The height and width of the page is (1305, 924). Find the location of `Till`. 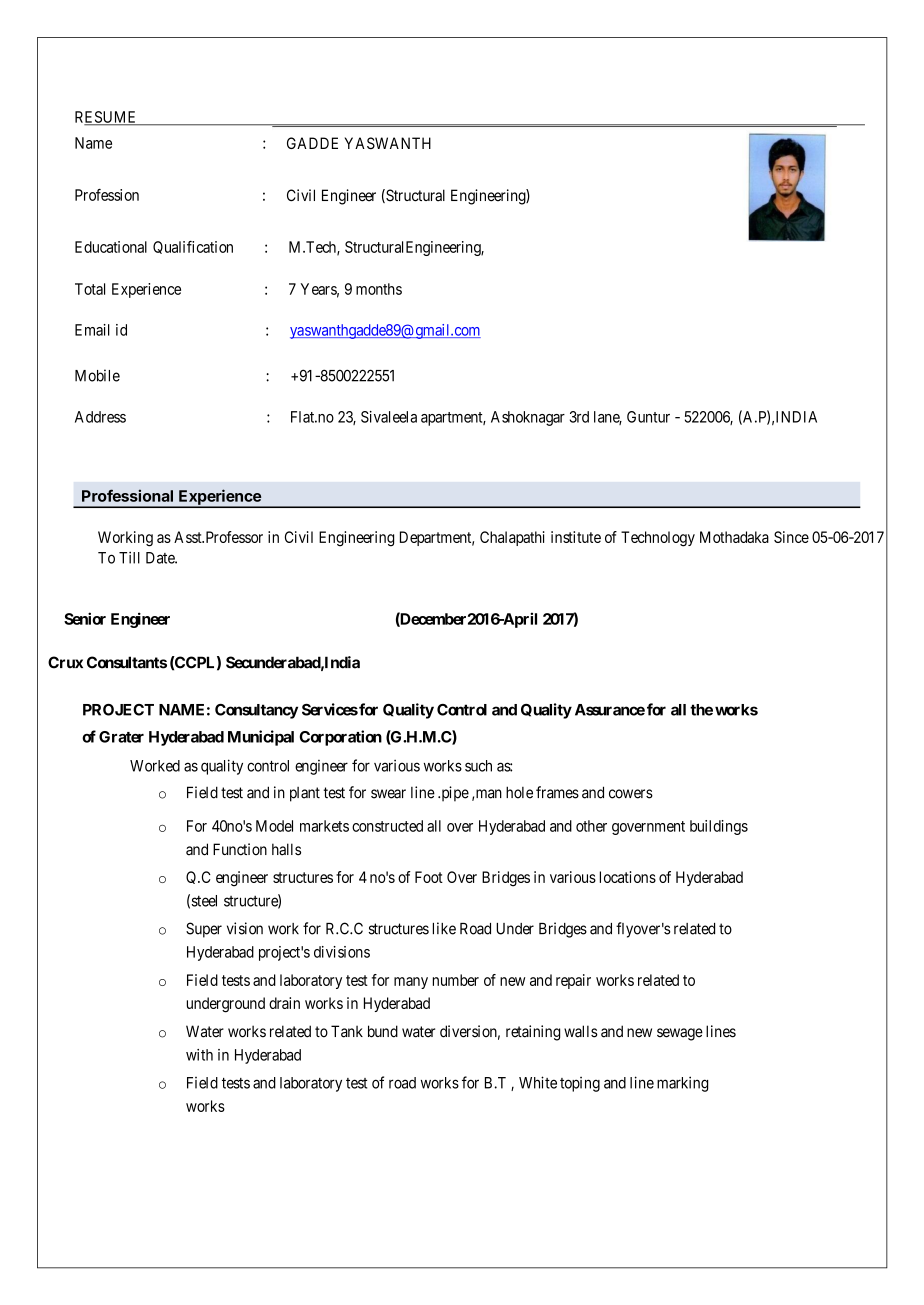

Till is located at coordinates (129, 557).
